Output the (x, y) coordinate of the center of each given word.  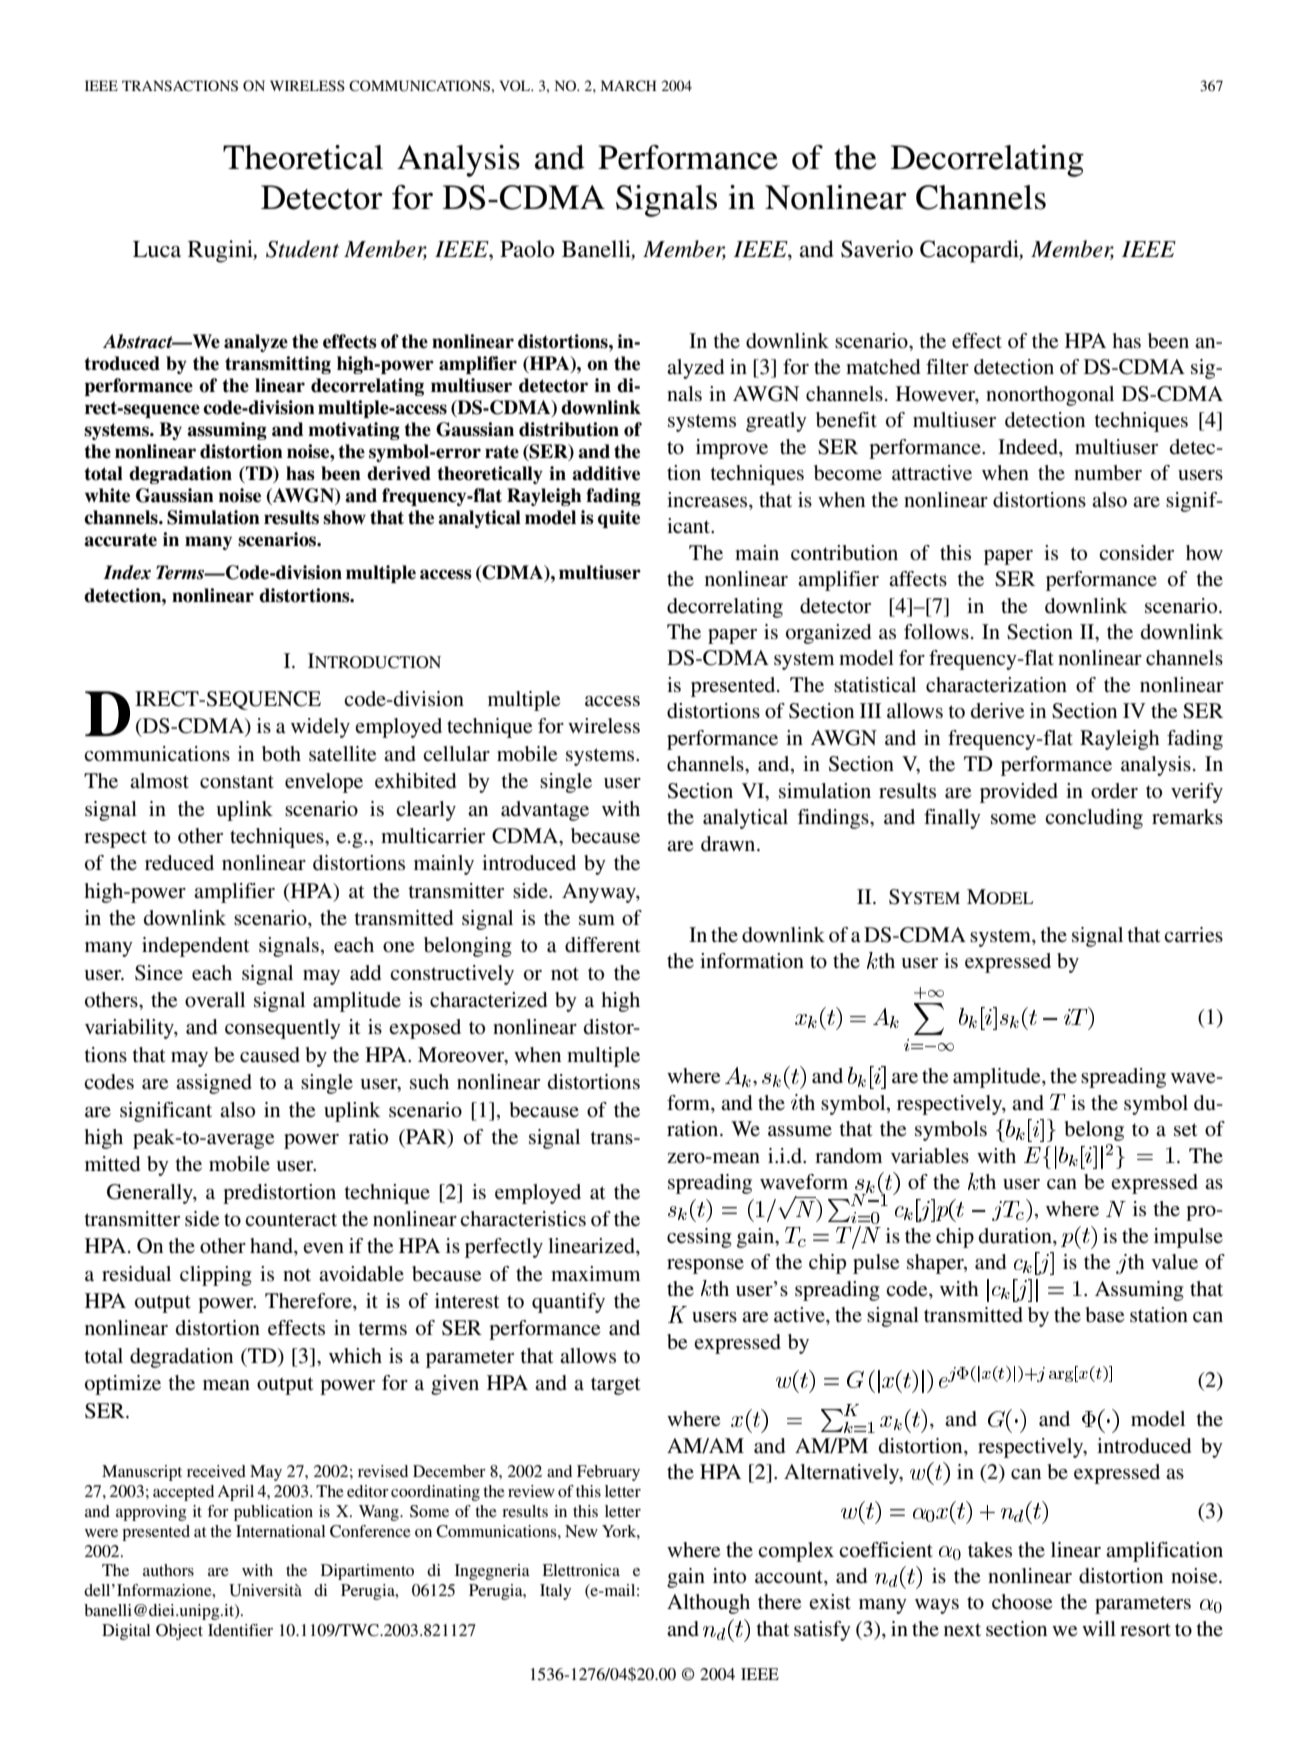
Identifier (240, 1630)
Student (302, 249)
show (344, 517)
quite (619, 519)
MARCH (629, 86)
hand (272, 1247)
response (705, 1266)
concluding (1094, 819)
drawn (729, 844)
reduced (179, 863)
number (1108, 473)
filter (947, 366)
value (1174, 1262)
